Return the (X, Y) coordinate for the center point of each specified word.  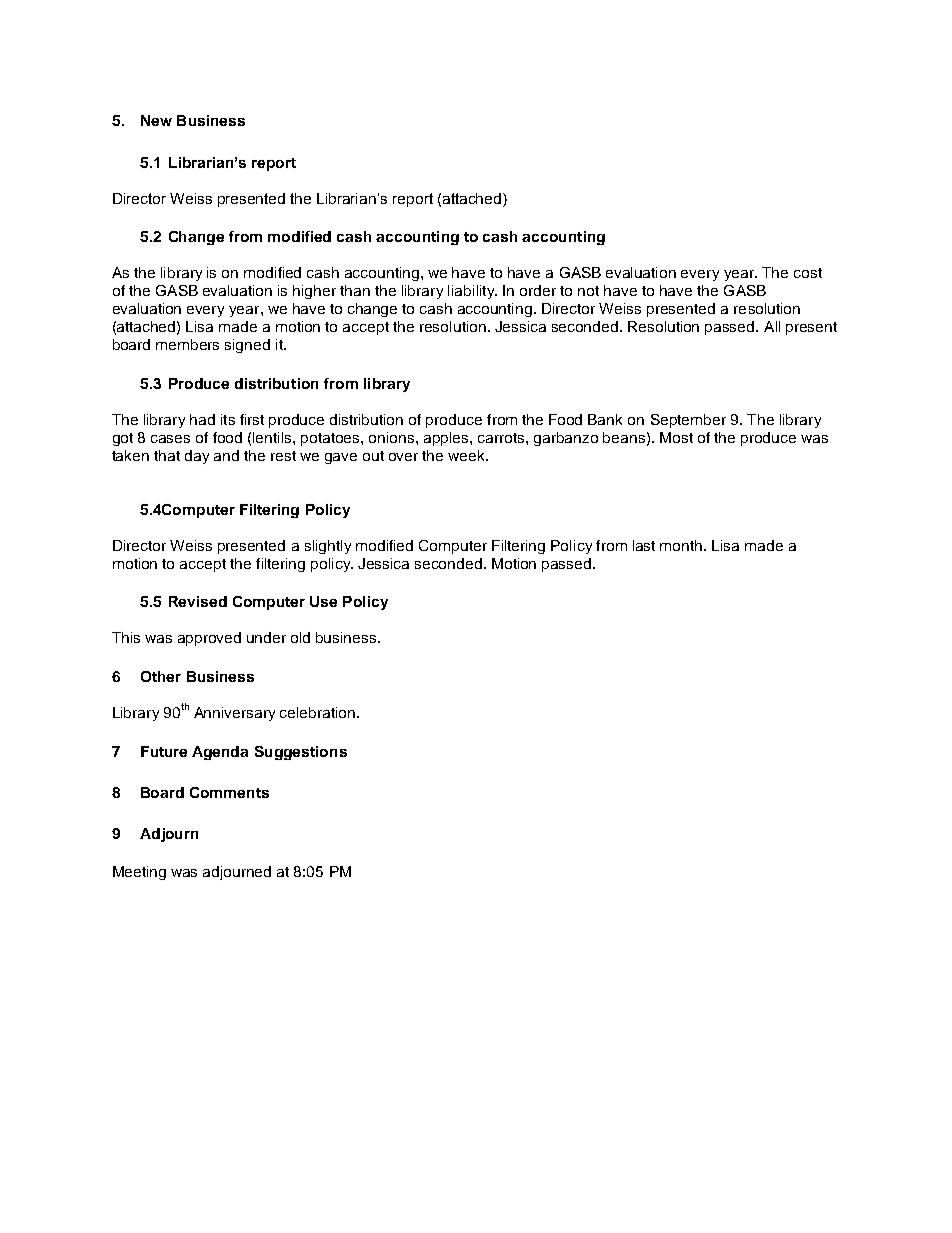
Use (323, 601)
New (156, 120)
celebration (319, 712)
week (468, 455)
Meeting (139, 873)
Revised (198, 601)
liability (472, 292)
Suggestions (301, 753)
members (187, 344)
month (682, 545)
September (688, 421)
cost (808, 273)
